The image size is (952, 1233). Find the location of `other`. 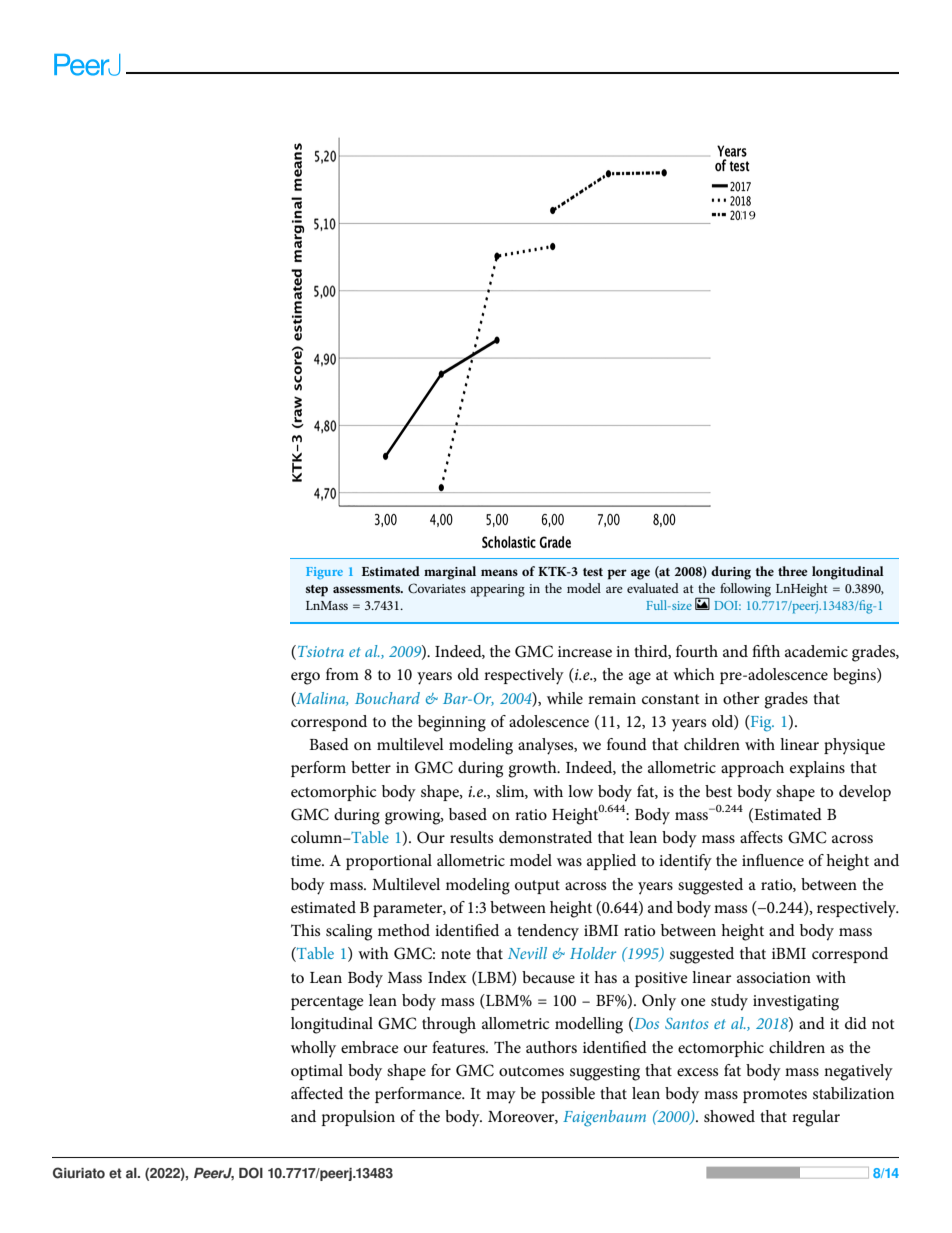

other is located at coordinates (741, 698).
